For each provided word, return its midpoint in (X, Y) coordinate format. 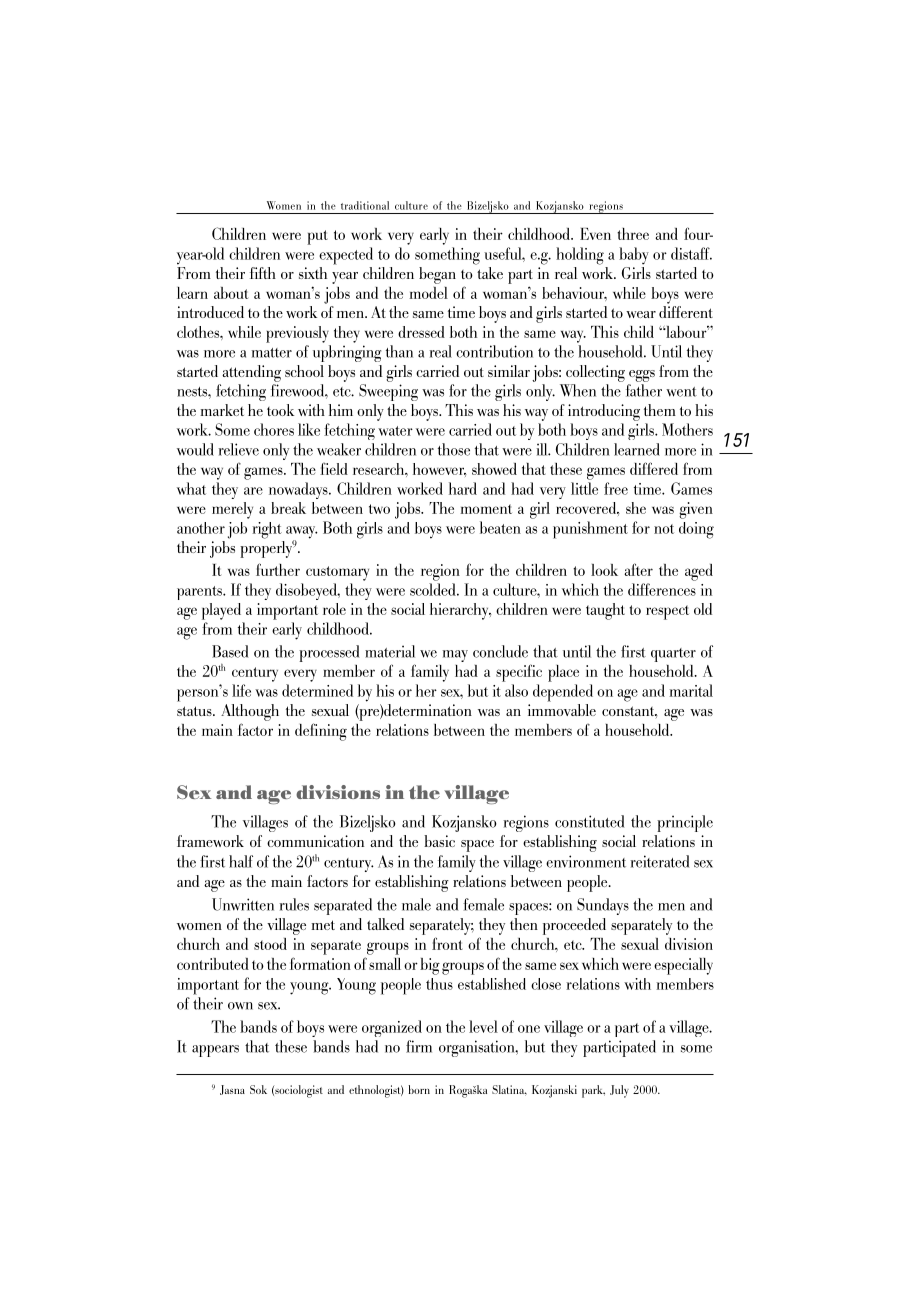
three (633, 234)
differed (654, 468)
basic (439, 841)
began (437, 275)
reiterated (659, 861)
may (455, 656)
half (241, 861)
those (454, 449)
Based (230, 651)
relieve (238, 449)
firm (419, 1046)
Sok (258, 1089)
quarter (673, 655)
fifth (263, 273)
